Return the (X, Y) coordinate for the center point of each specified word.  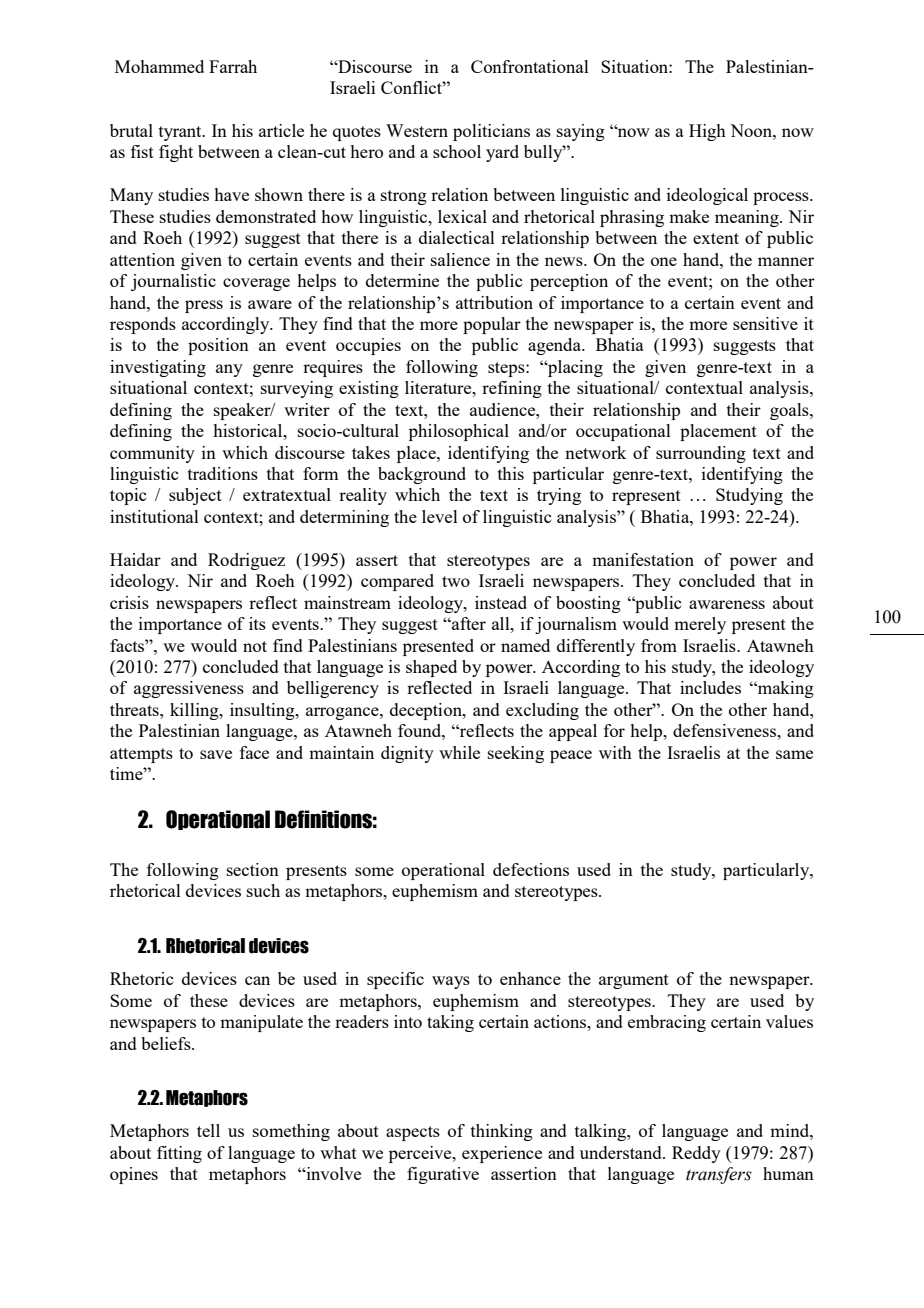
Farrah (233, 66)
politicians (491, 132)
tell (208, 1130)
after (468, 623)
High (707, 132)
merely (700, 625)
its (257, 623)
